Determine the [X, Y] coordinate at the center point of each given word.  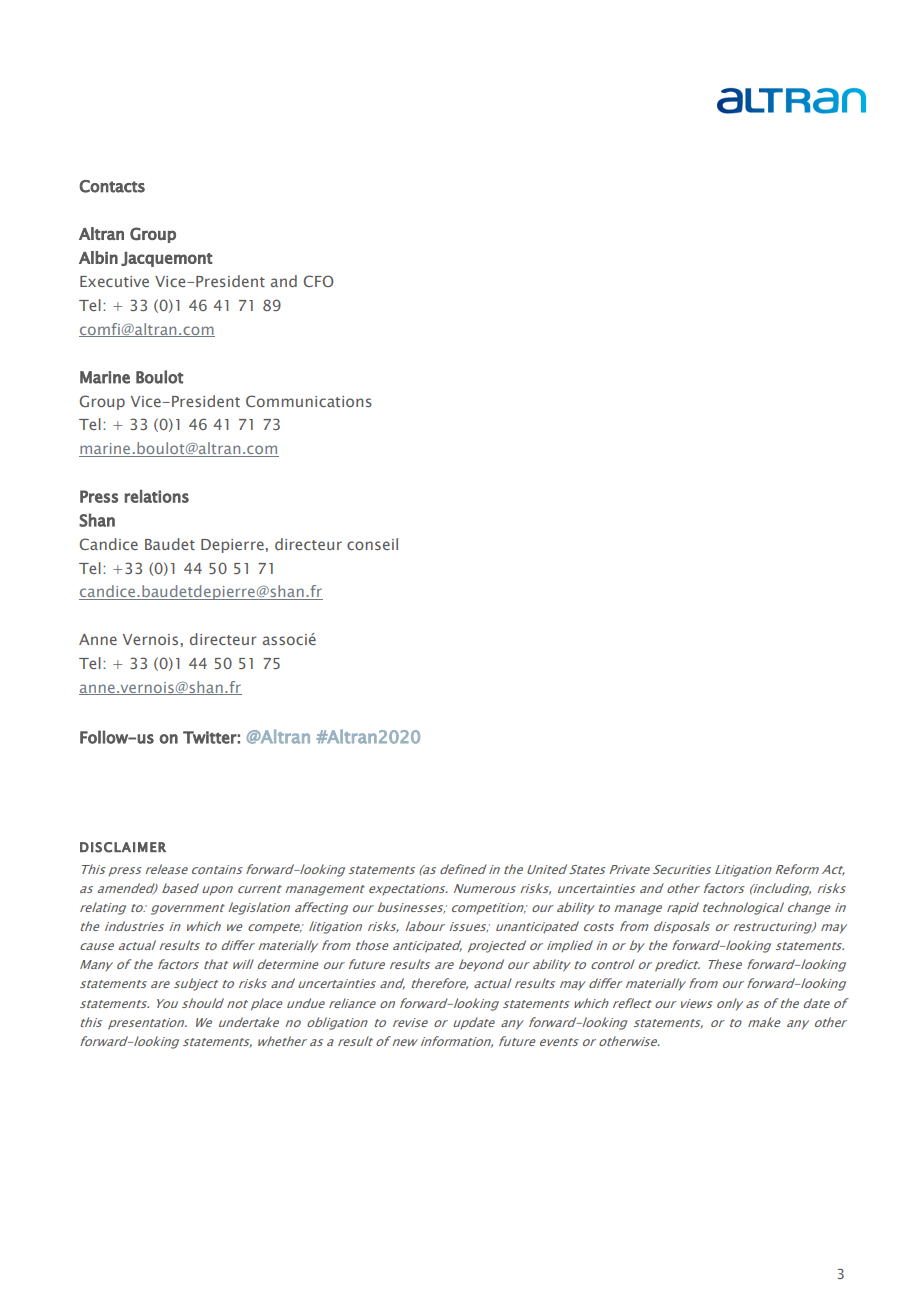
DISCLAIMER [123, 847]
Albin [98, 257]
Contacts [112, 186]
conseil [372, 544]
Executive [114, 281]
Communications [309, 401]
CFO [319, 281]
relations [157, 496]
